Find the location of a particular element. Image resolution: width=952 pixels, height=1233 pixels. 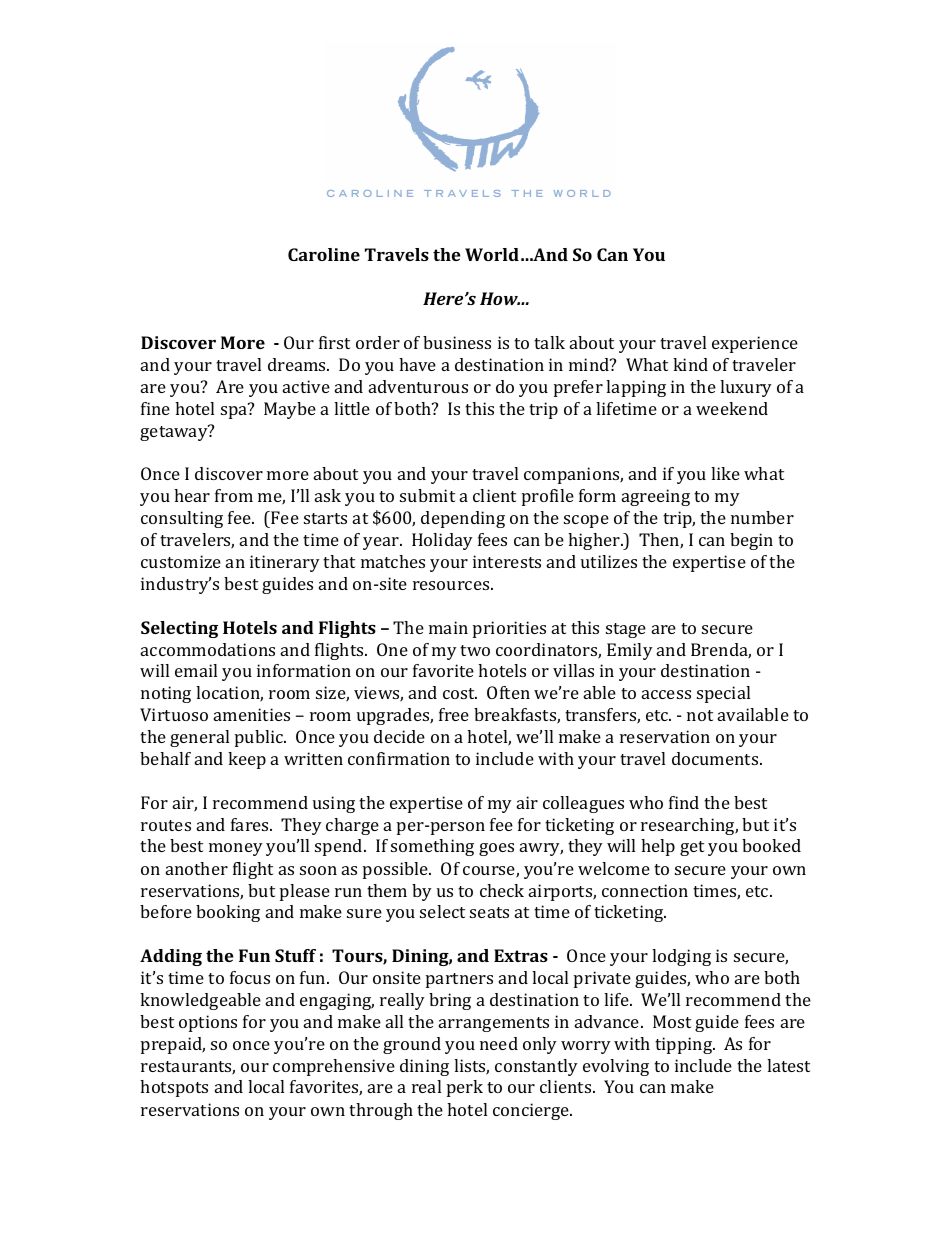

find is located at coordinates (684, 802).
